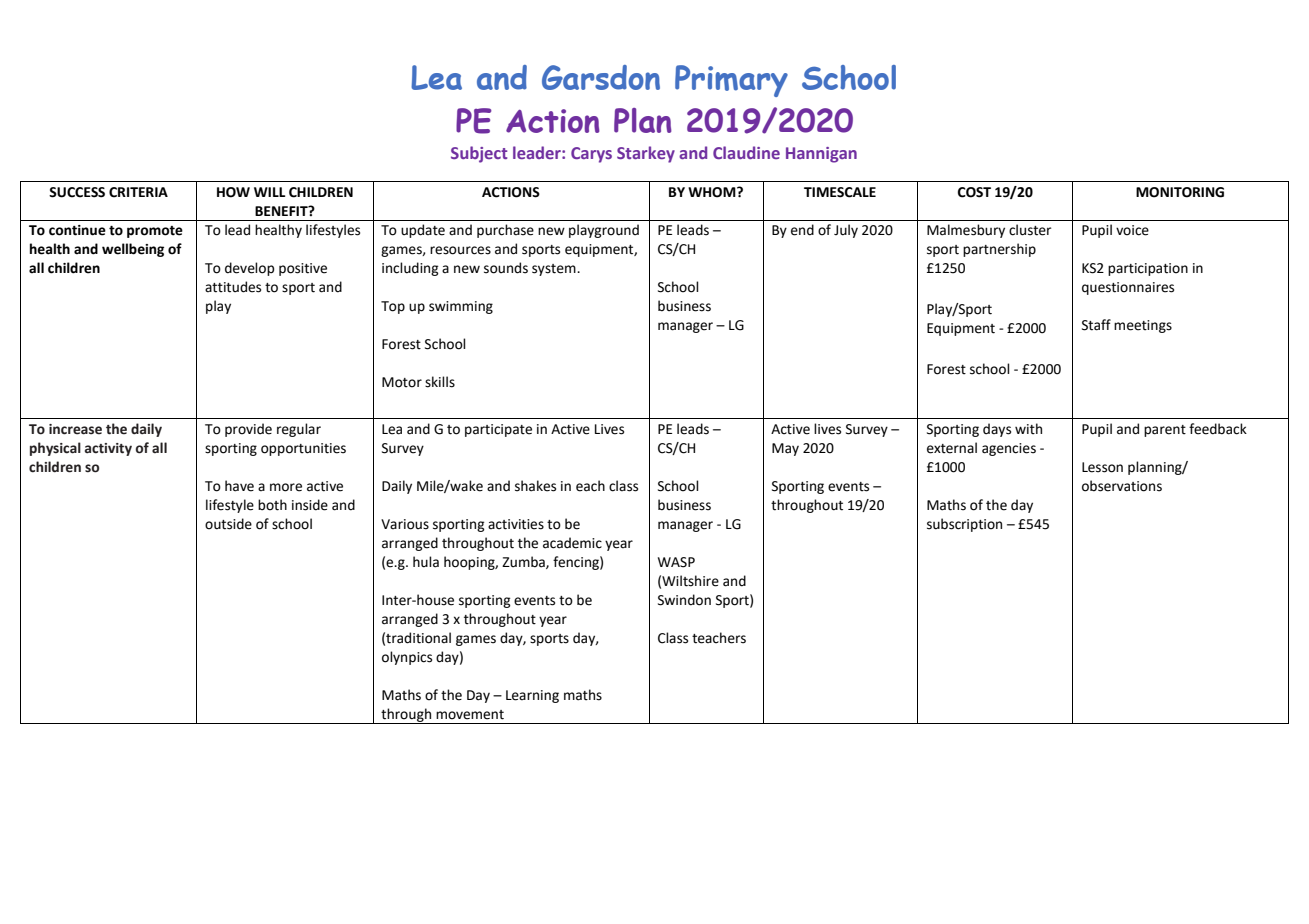  What do you see at coordinates (964, 525) in the screenshot?
I see `subscription` at bounding box center [964, 525].
